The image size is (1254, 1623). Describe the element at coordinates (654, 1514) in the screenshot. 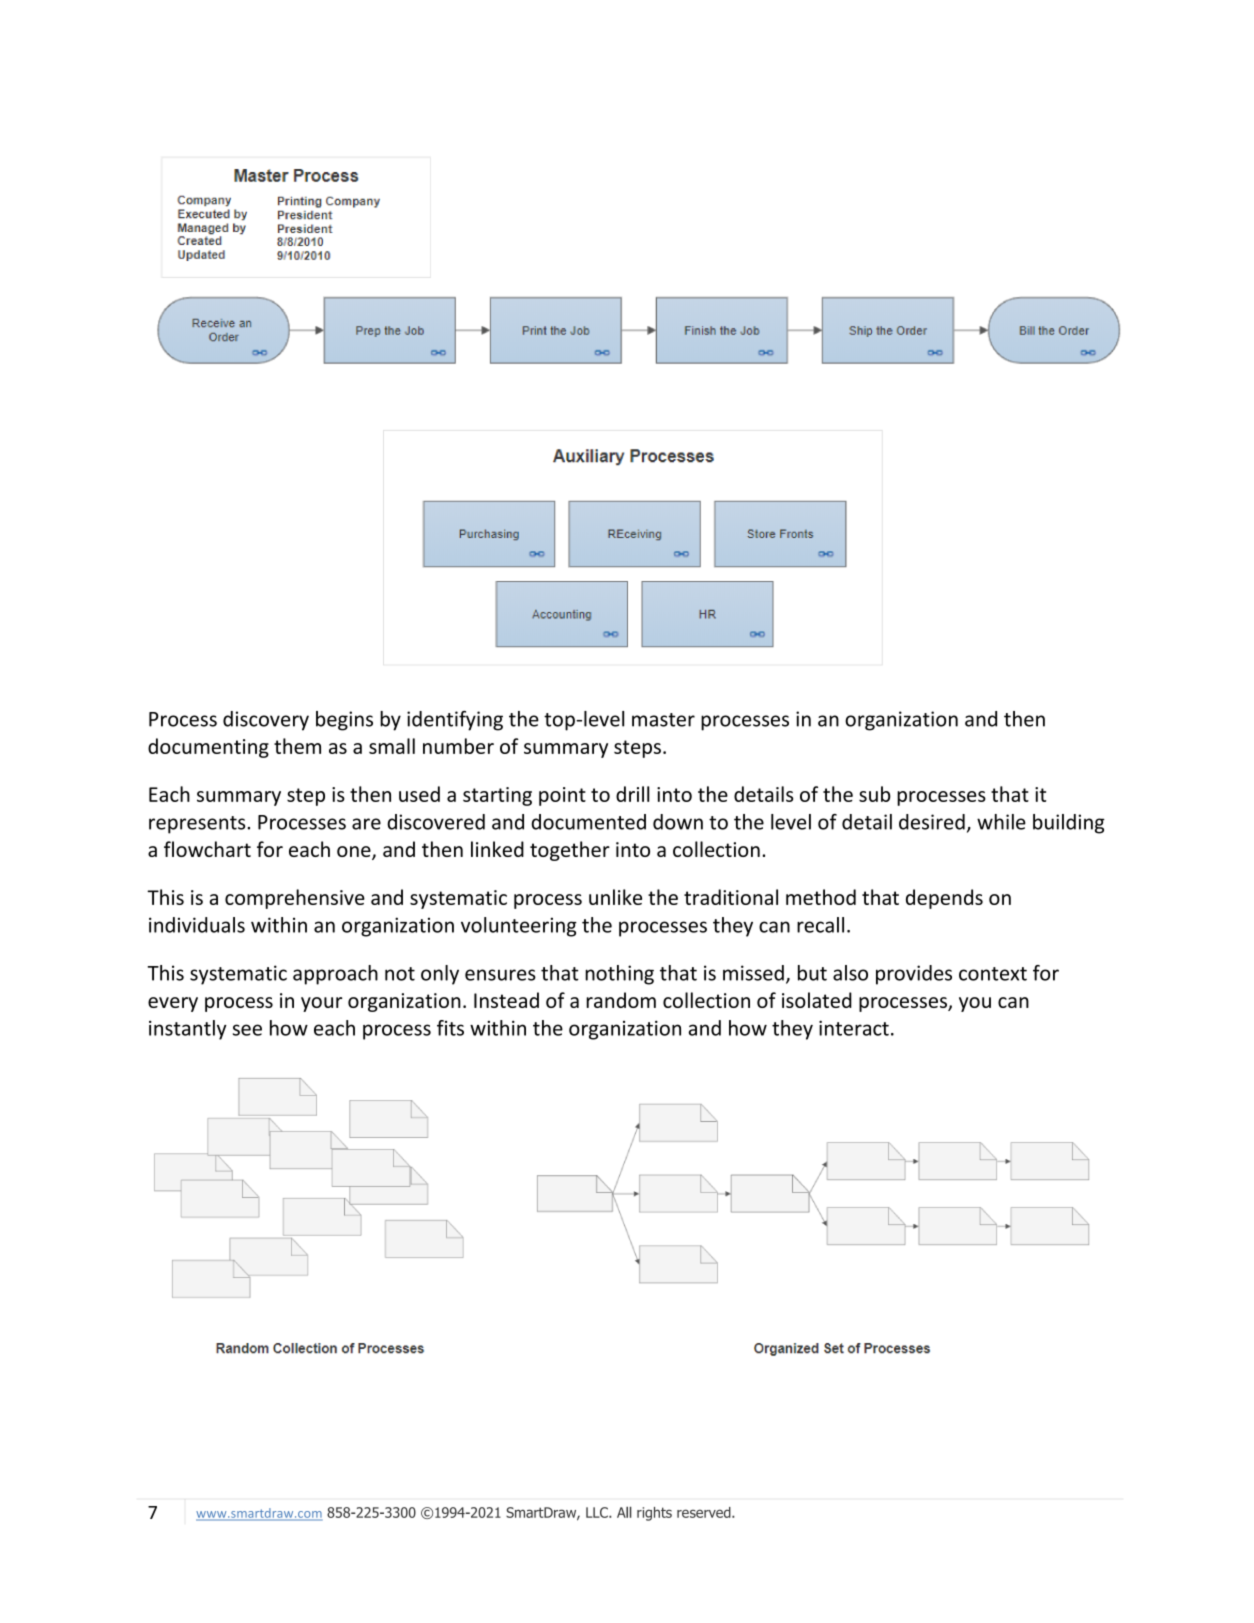

I see `rights` at that location.
